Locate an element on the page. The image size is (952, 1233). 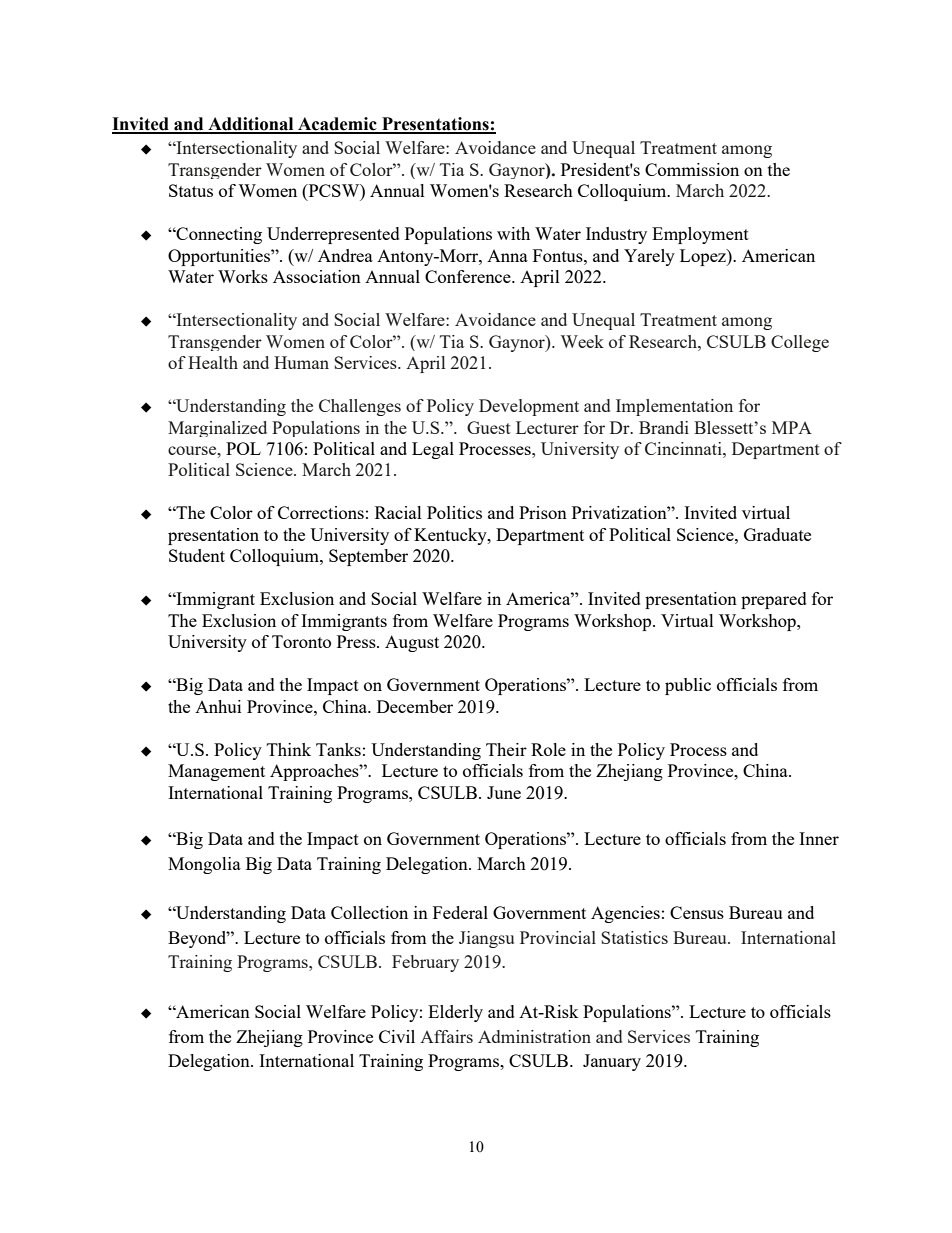
Prison is located at coordinates (543, 512).
